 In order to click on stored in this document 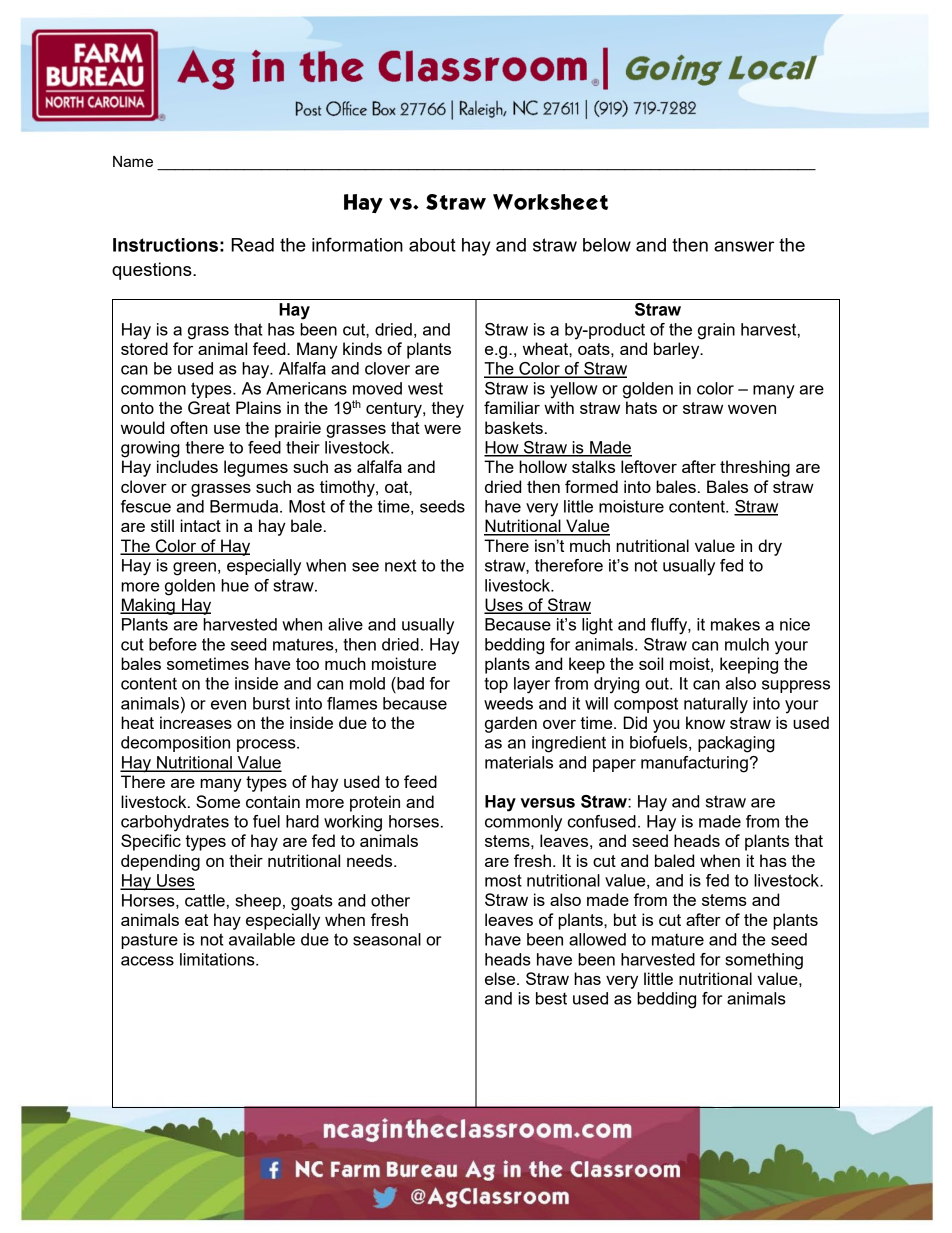, I will do `click(144, 348)`.
